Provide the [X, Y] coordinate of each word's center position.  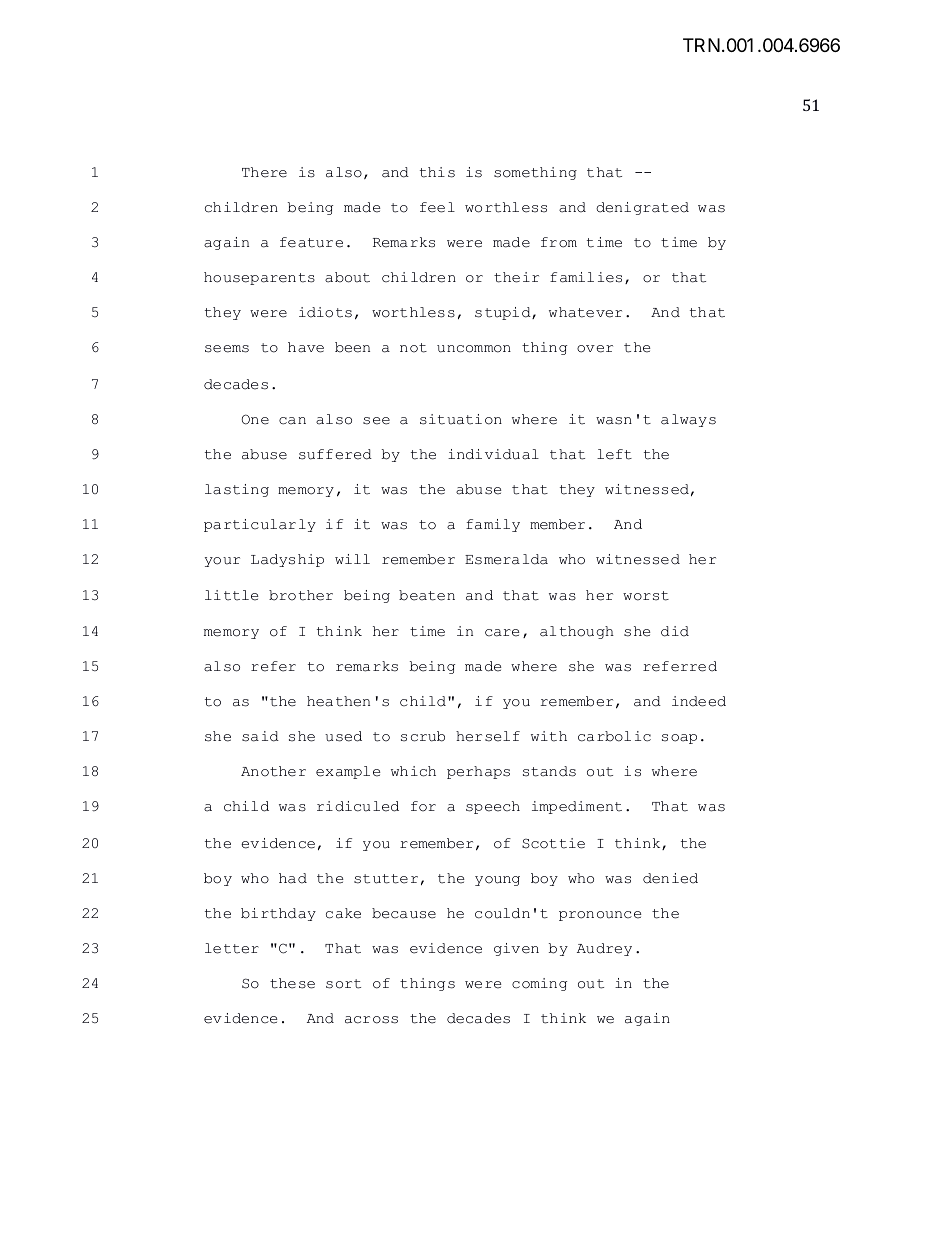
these [292, 983]
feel [437, 207]
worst [646, 596]
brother [301, 595]
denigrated [642, 208]
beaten [427, 595]
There [264, 172]
